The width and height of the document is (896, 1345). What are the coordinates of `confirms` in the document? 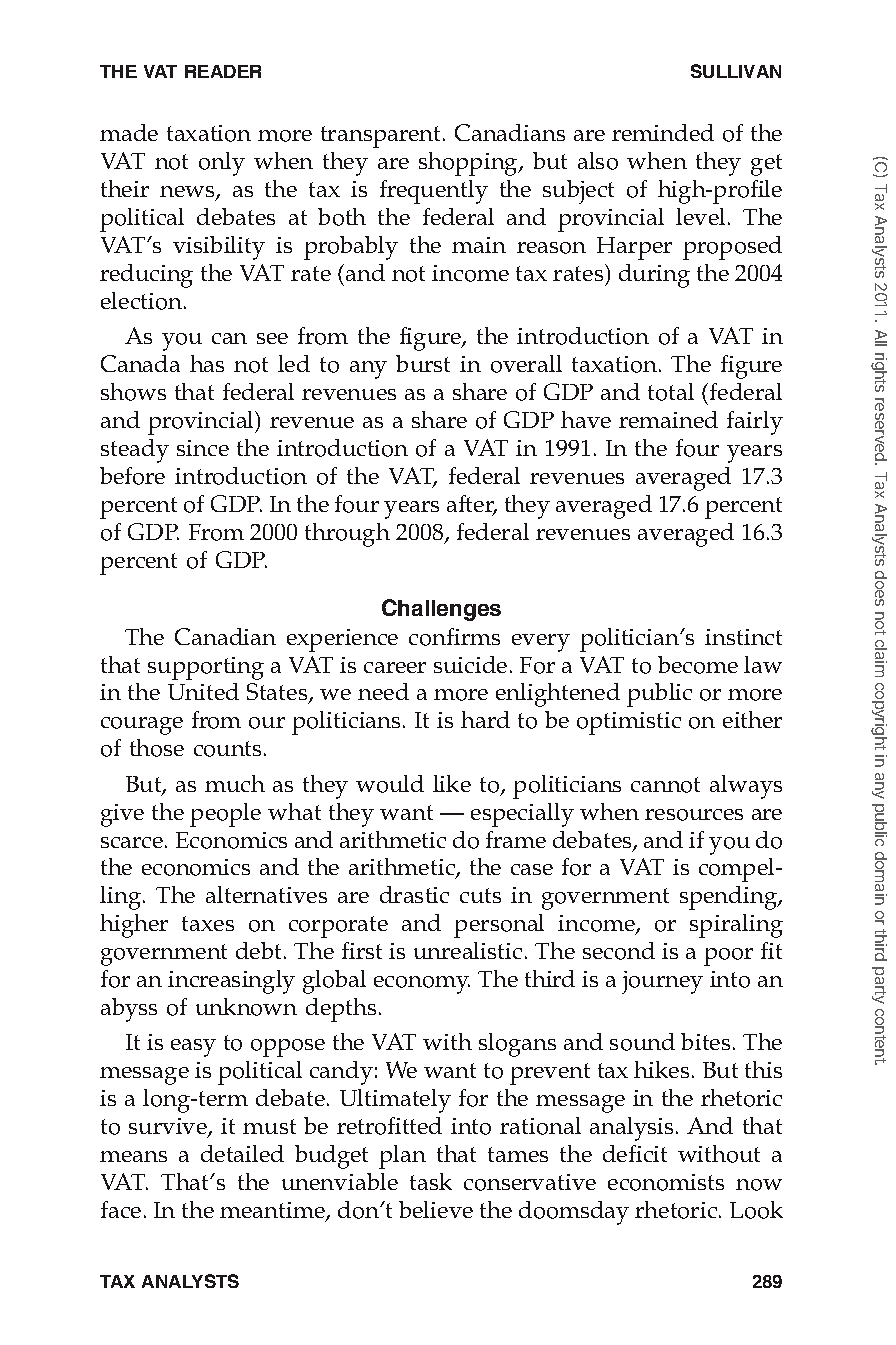 It's located at (454, 637).
